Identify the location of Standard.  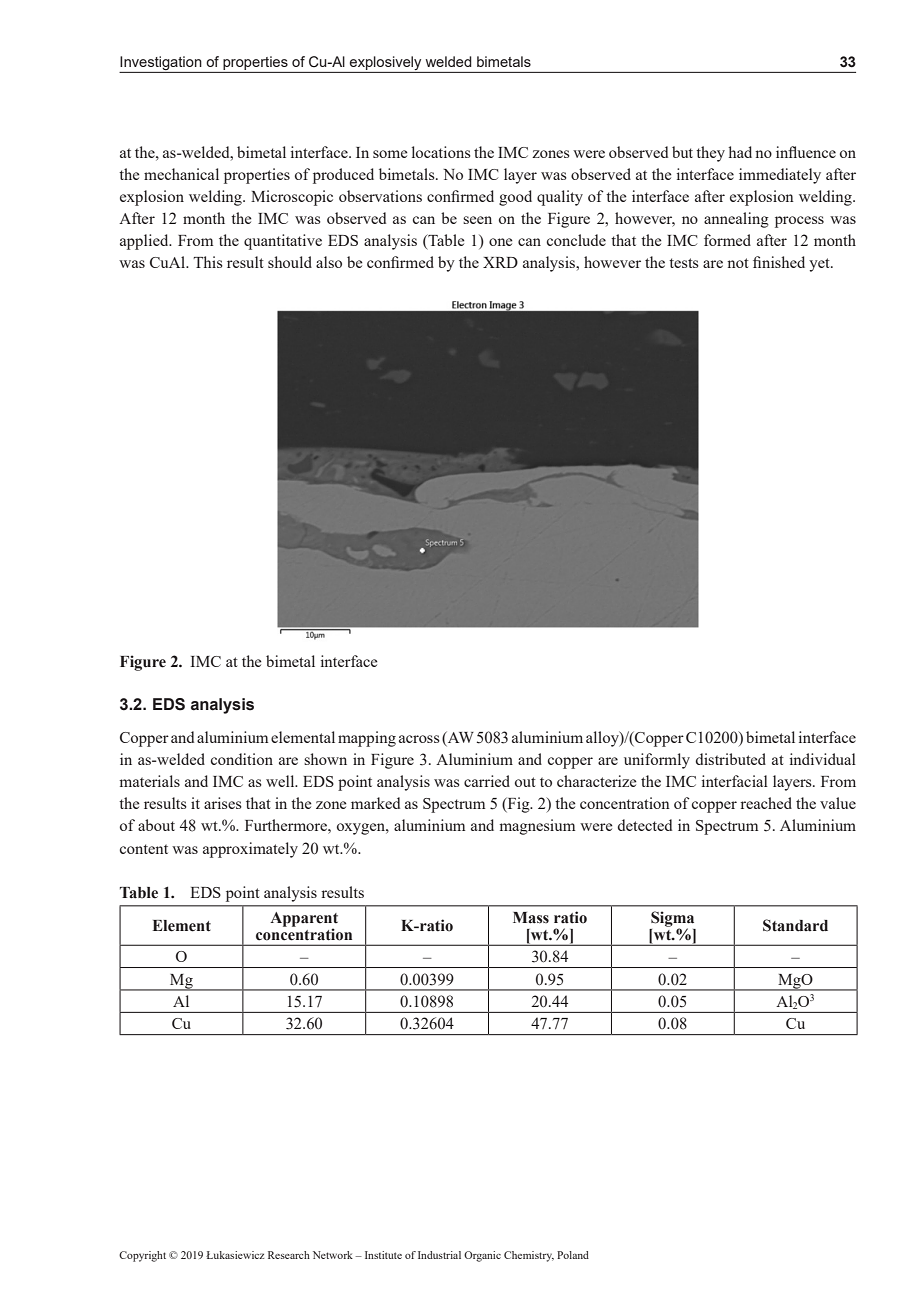
(795, 925).
